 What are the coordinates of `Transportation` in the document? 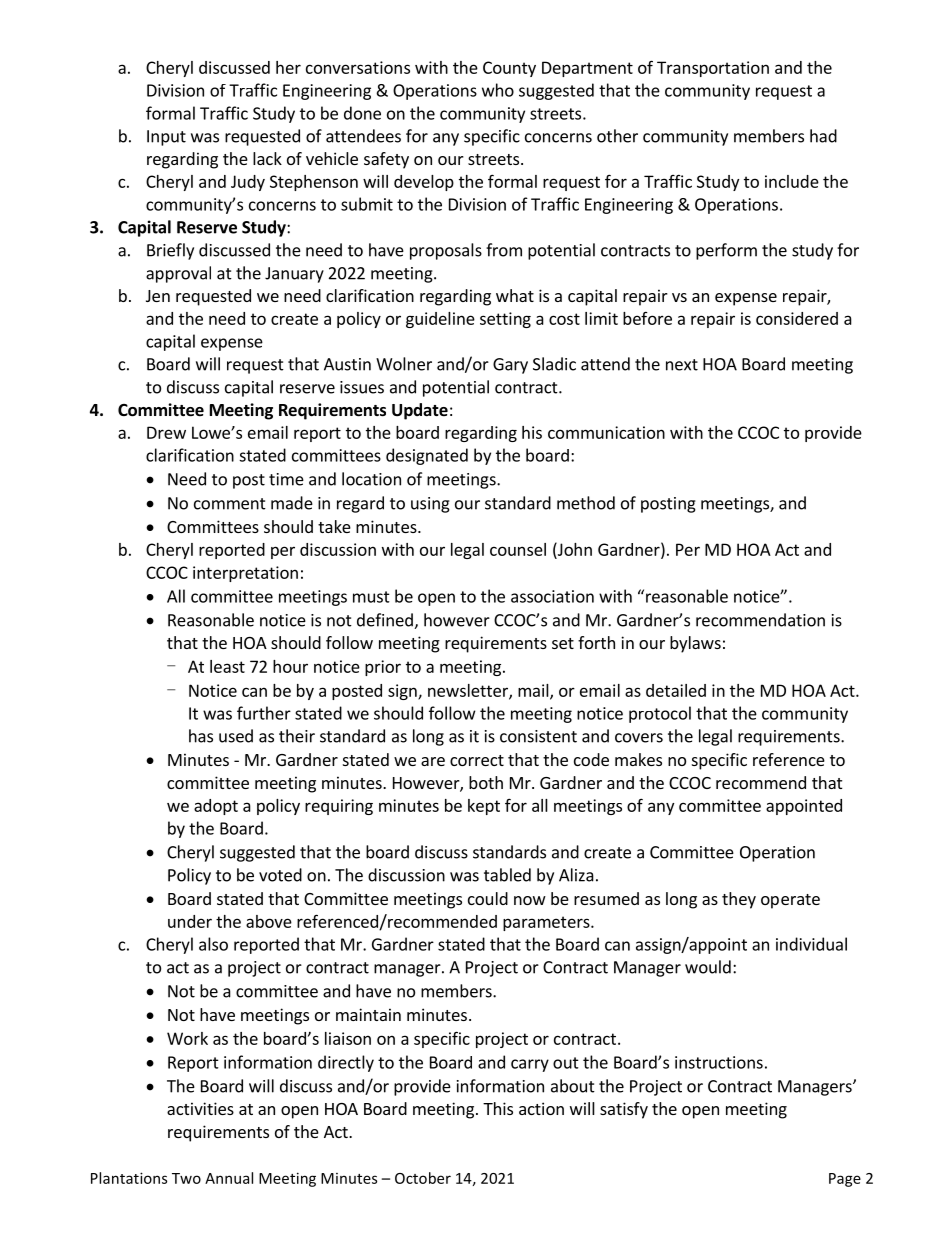 It's located at (713, 69).
